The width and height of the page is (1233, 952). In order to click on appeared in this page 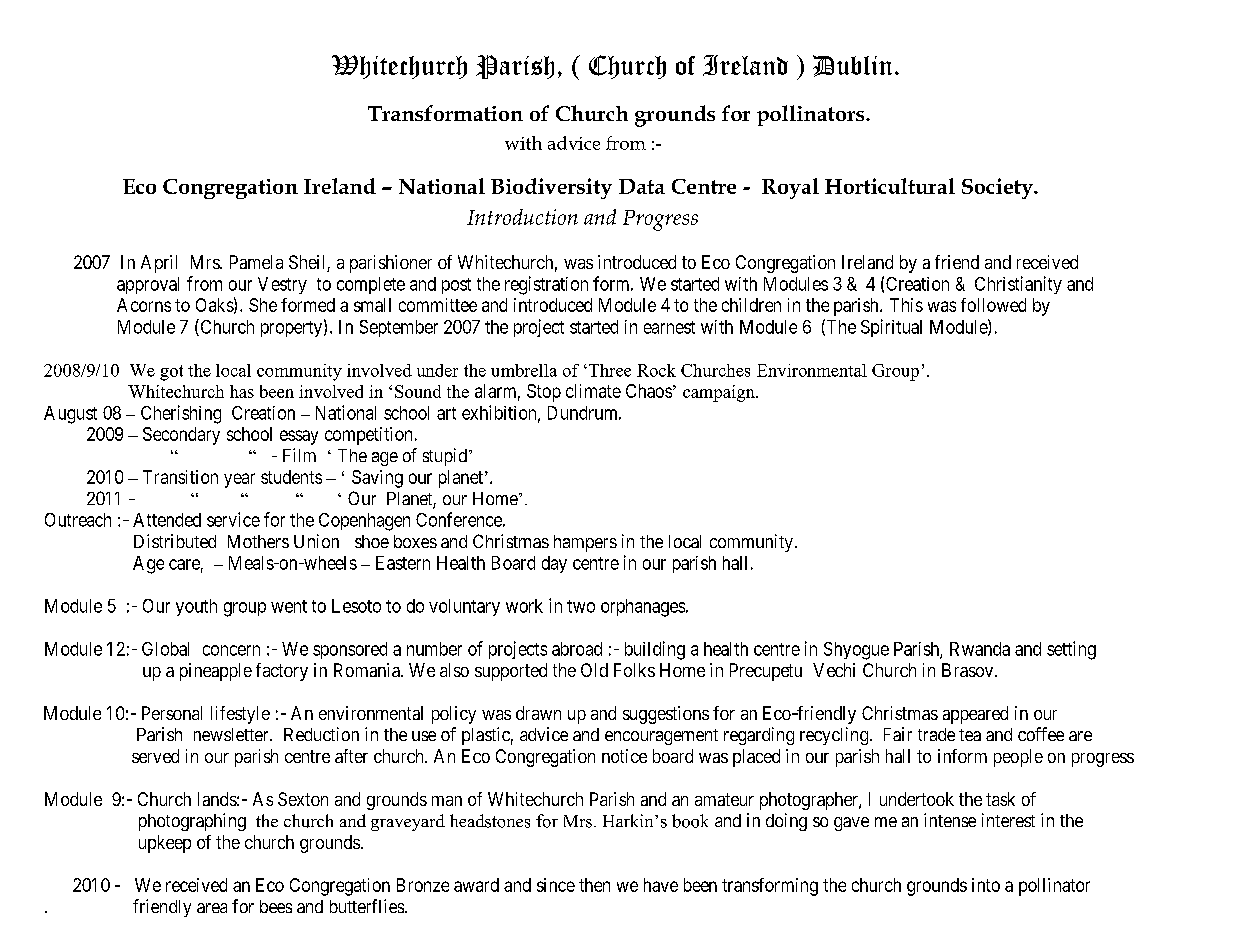, I will do `click(975, 715)`.
